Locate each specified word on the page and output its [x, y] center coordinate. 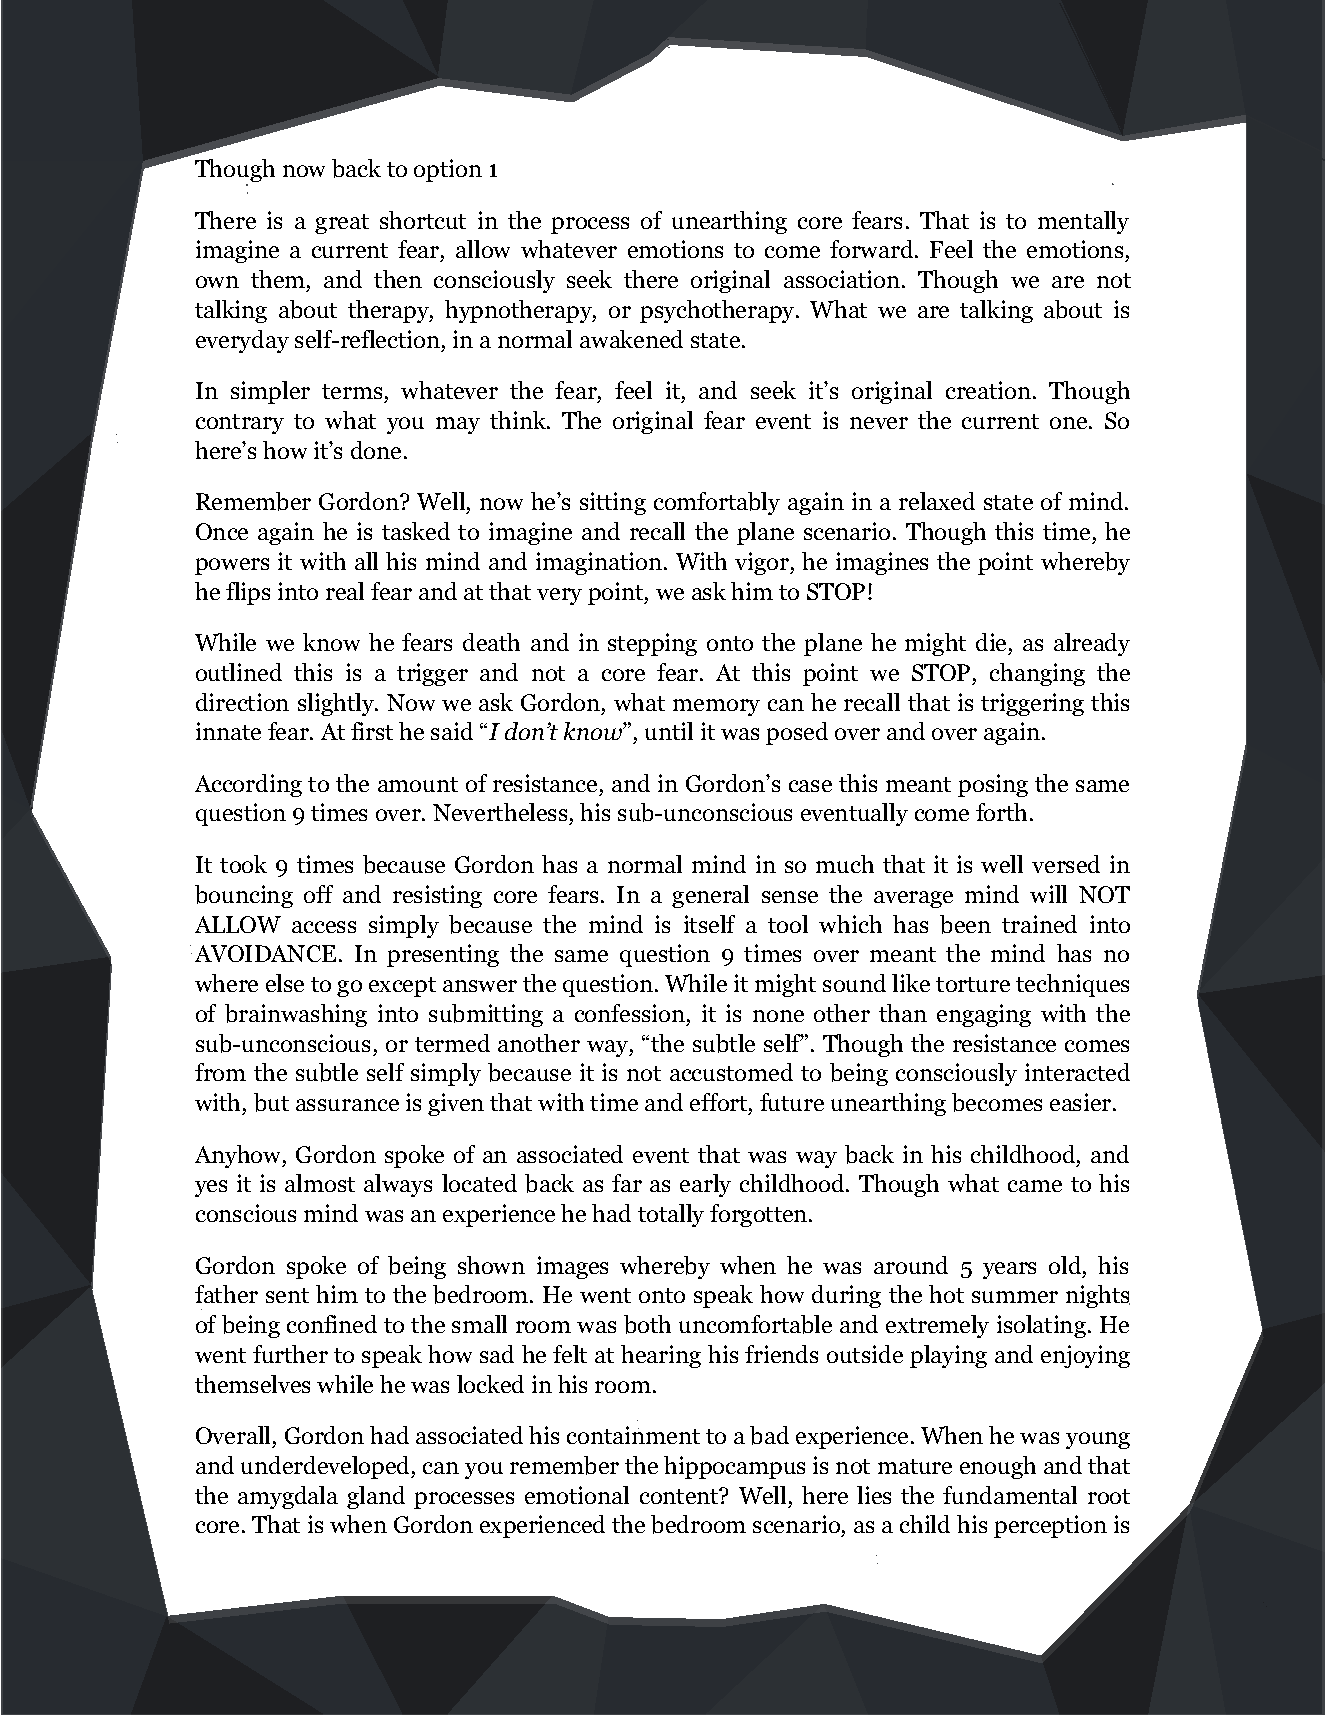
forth [1001, 812]
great [342, 224]
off [318, 894]
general [710, 896]
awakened [631, 339]
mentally [1083, 222]
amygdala [288, 1497]
